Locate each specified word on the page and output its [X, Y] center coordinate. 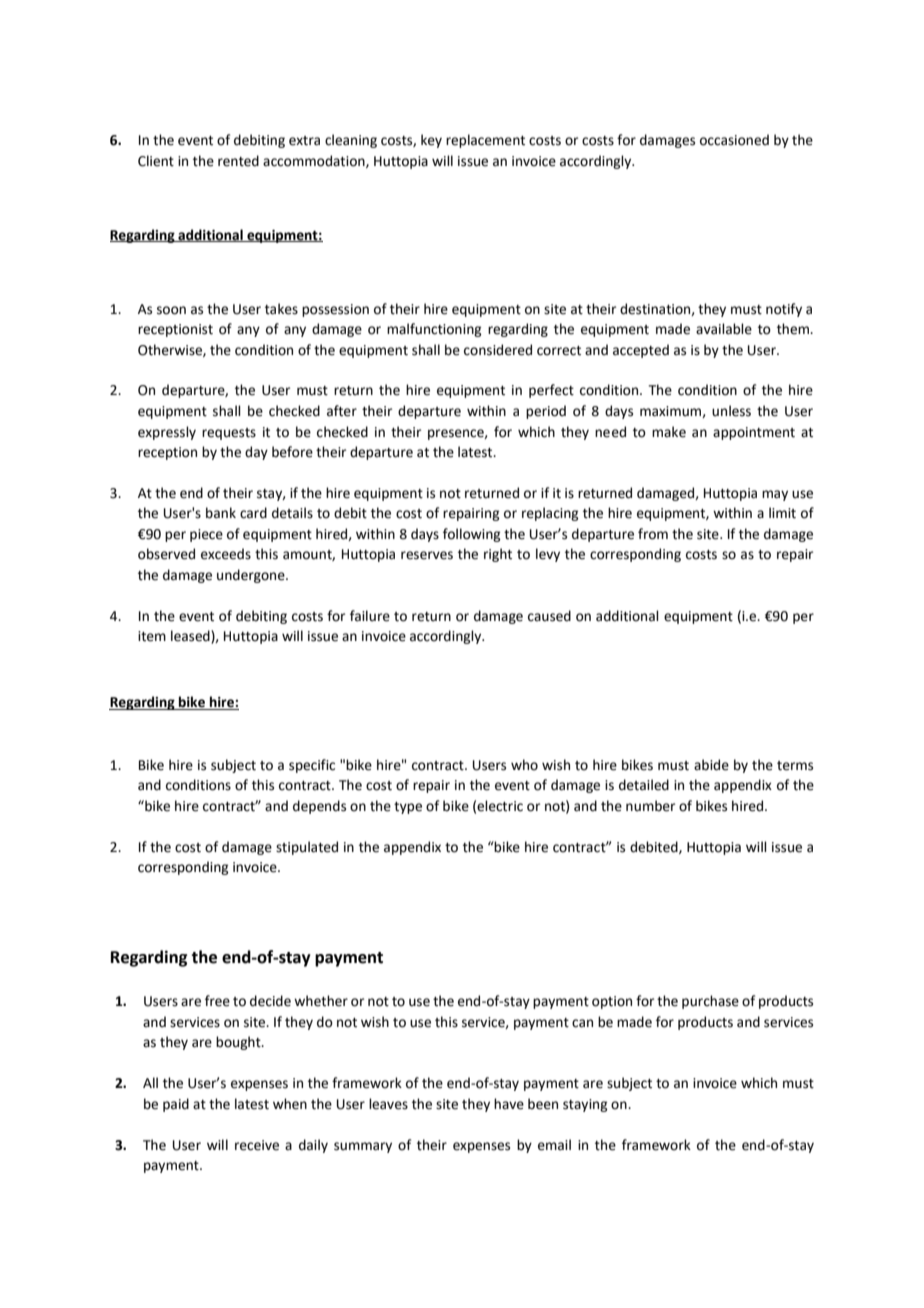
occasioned [734, 140]
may [775, 495]
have [509, 1104]
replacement [485, 141]
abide [711, 765]
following [471, 535]
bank [221, 513]
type [408, 808]
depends [319, 807]
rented [238, 161]
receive [257, 1145]
